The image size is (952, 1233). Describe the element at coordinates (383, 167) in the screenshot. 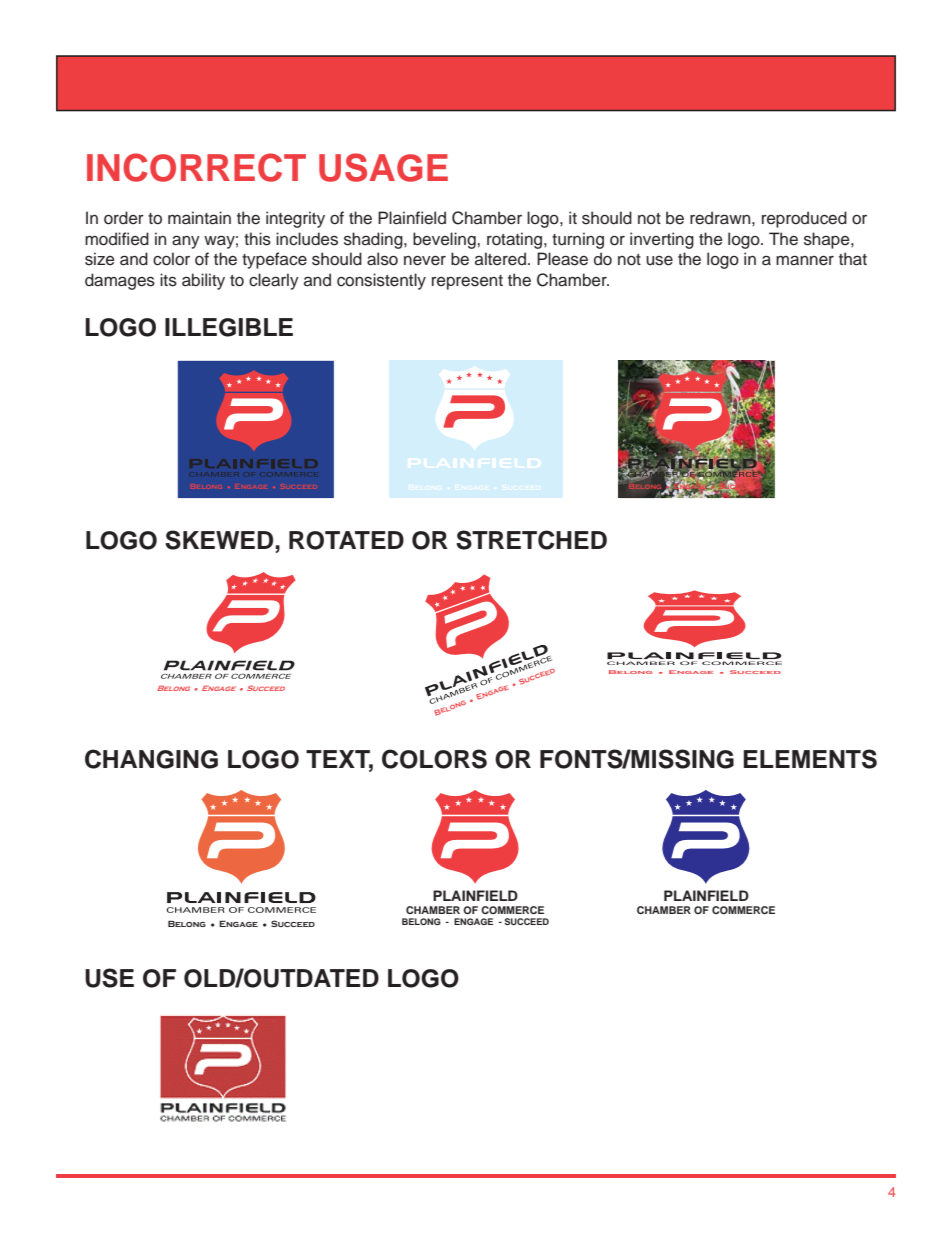

I see `USAGE` at that location.
